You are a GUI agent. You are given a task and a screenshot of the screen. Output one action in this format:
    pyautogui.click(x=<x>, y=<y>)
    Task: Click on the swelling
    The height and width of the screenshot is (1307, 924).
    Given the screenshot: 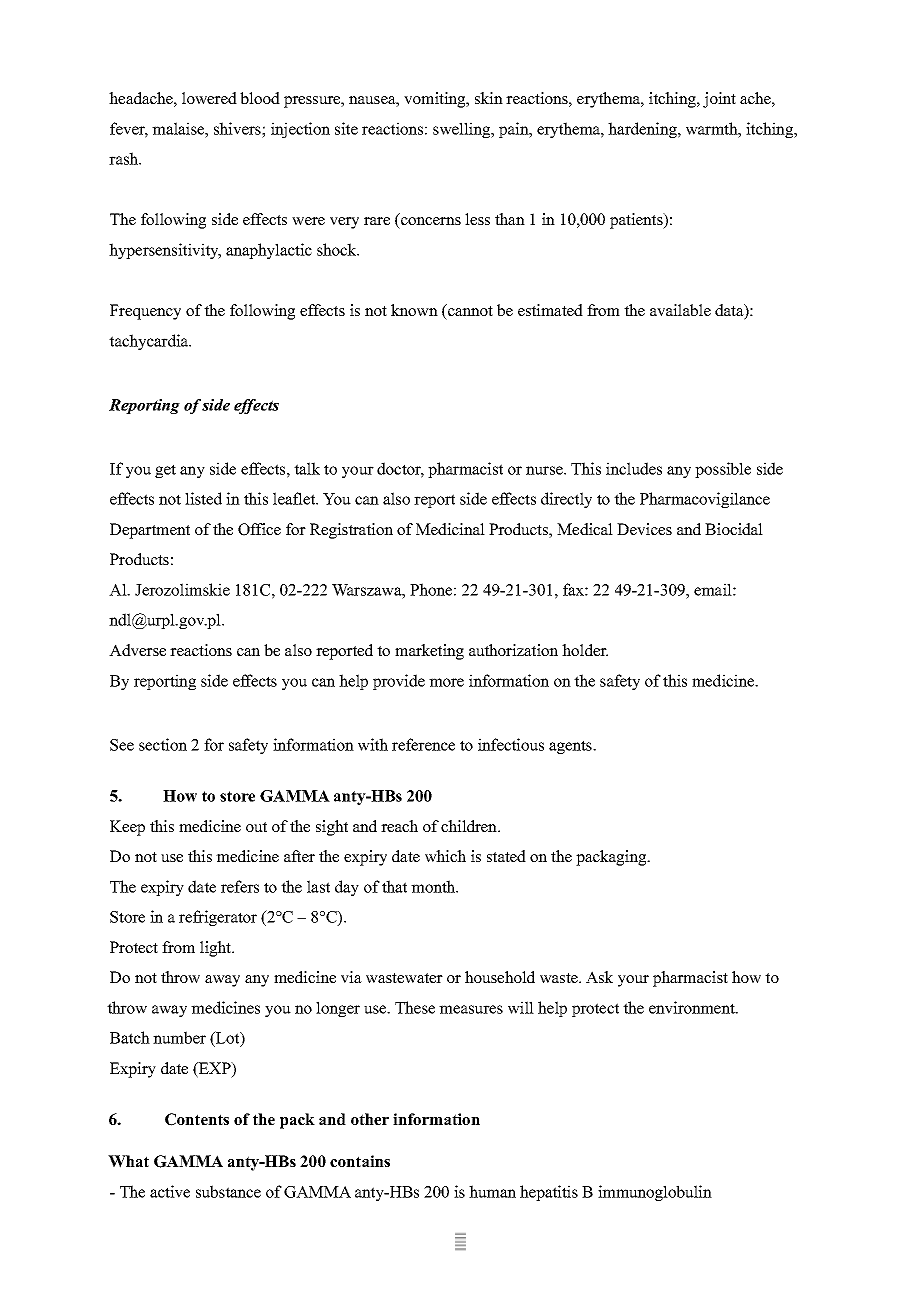 What is the action you would take?
    pyautogui.click(x=463, y=130)
